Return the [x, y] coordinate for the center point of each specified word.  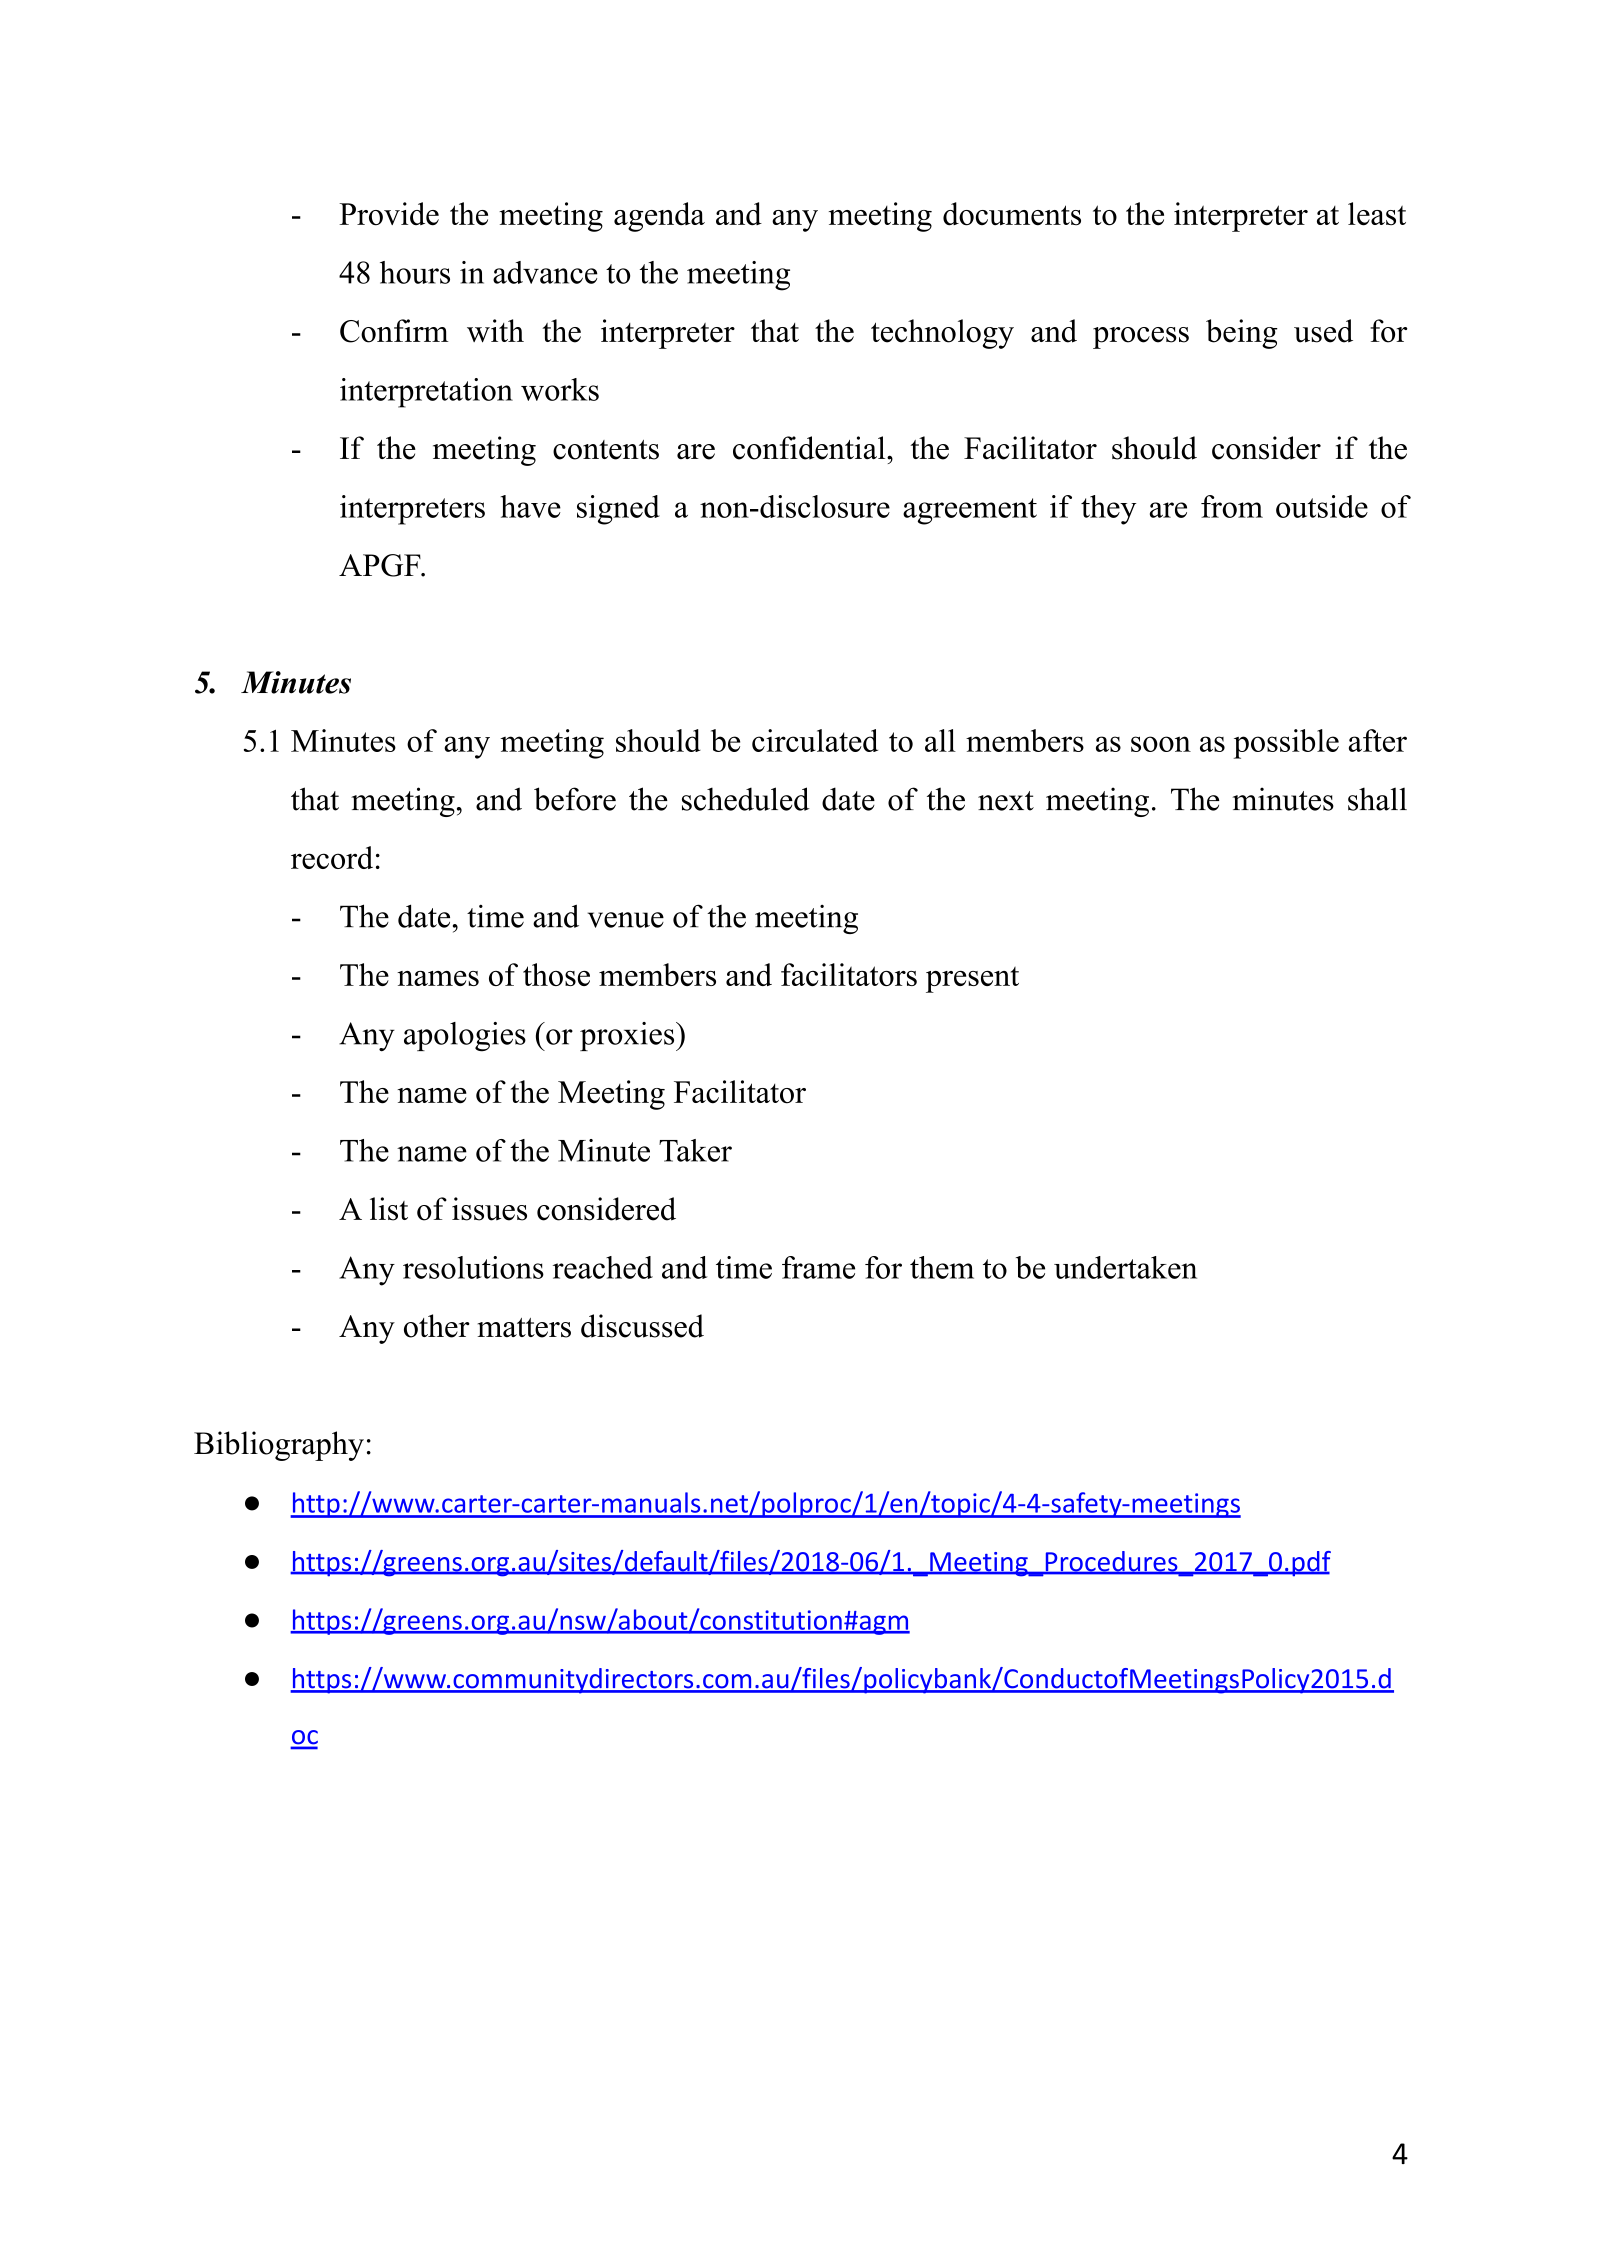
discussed [642, 1326]
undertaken [1125, 1267]
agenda [659, 217]
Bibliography [279, 1446]
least [1377, 214]
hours [415, 272]
